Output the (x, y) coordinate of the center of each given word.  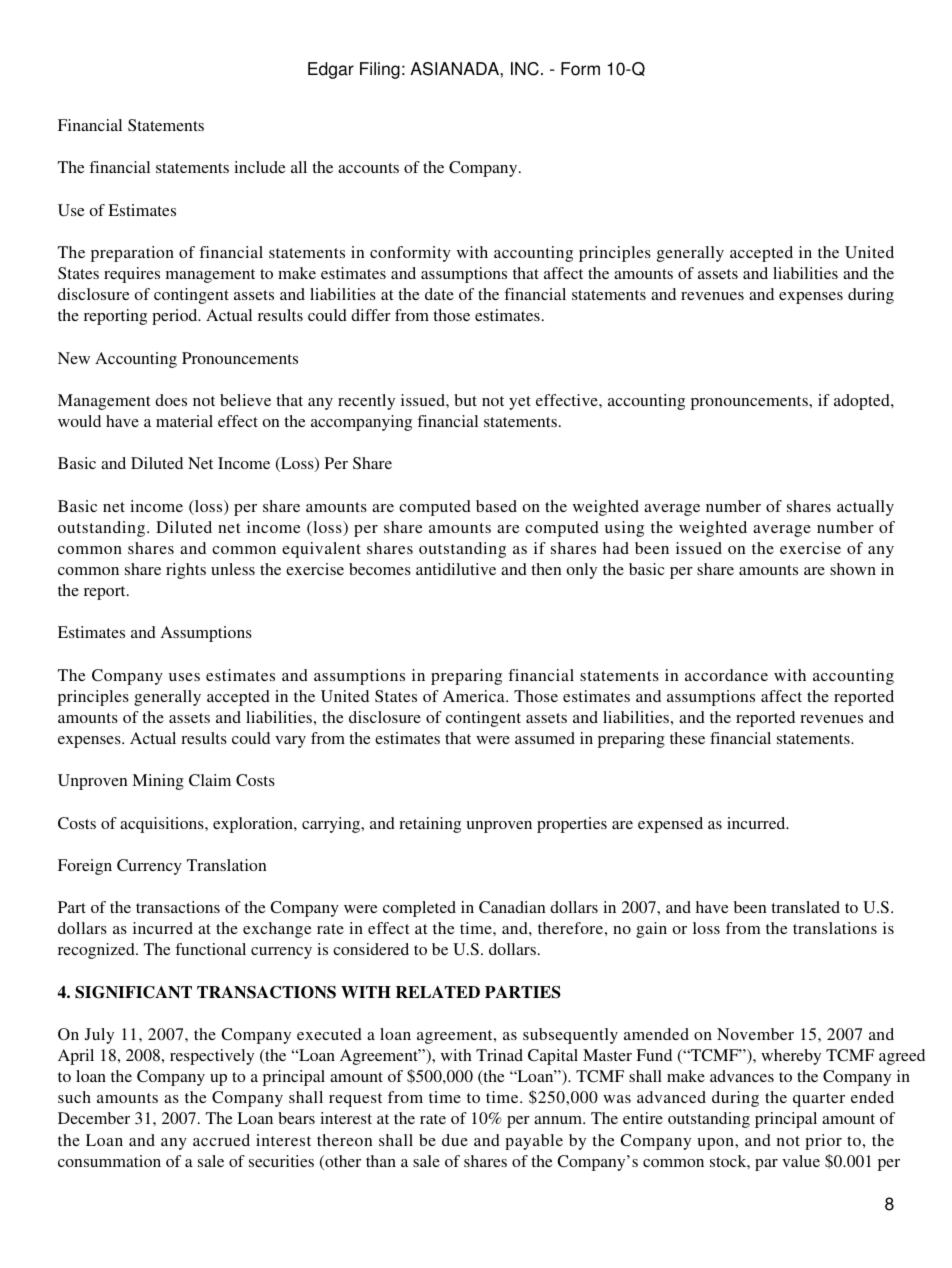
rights (186, 571)
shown (853, 569)
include (260, 167)
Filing (380, 70)
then (546, 569)
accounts (368, 168)
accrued (221, 1140)
